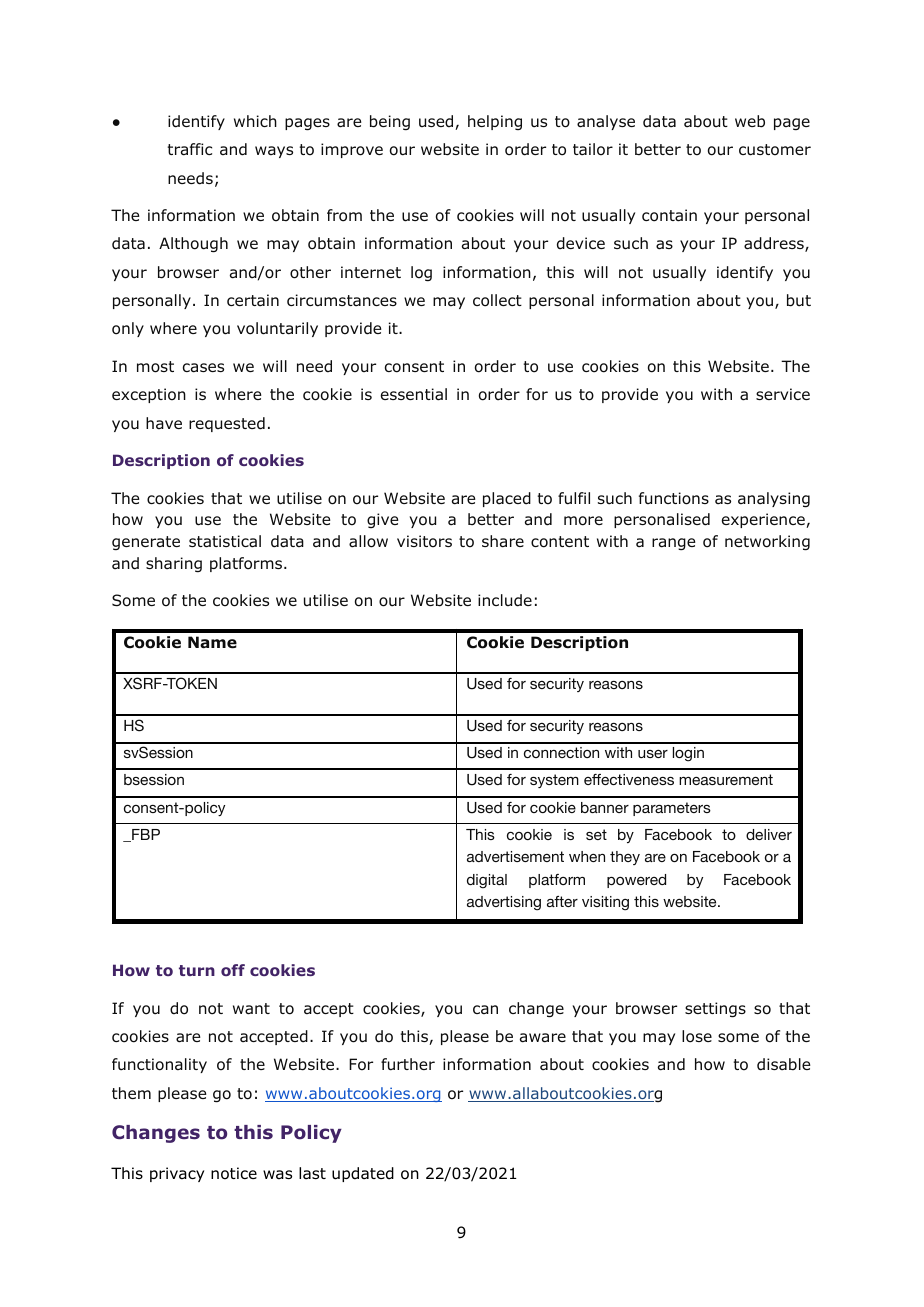 This screenshot has height=1307, width=924. Describe the element at coordinates (189, 149) in the screenshot. I see `traffic` at that location.
